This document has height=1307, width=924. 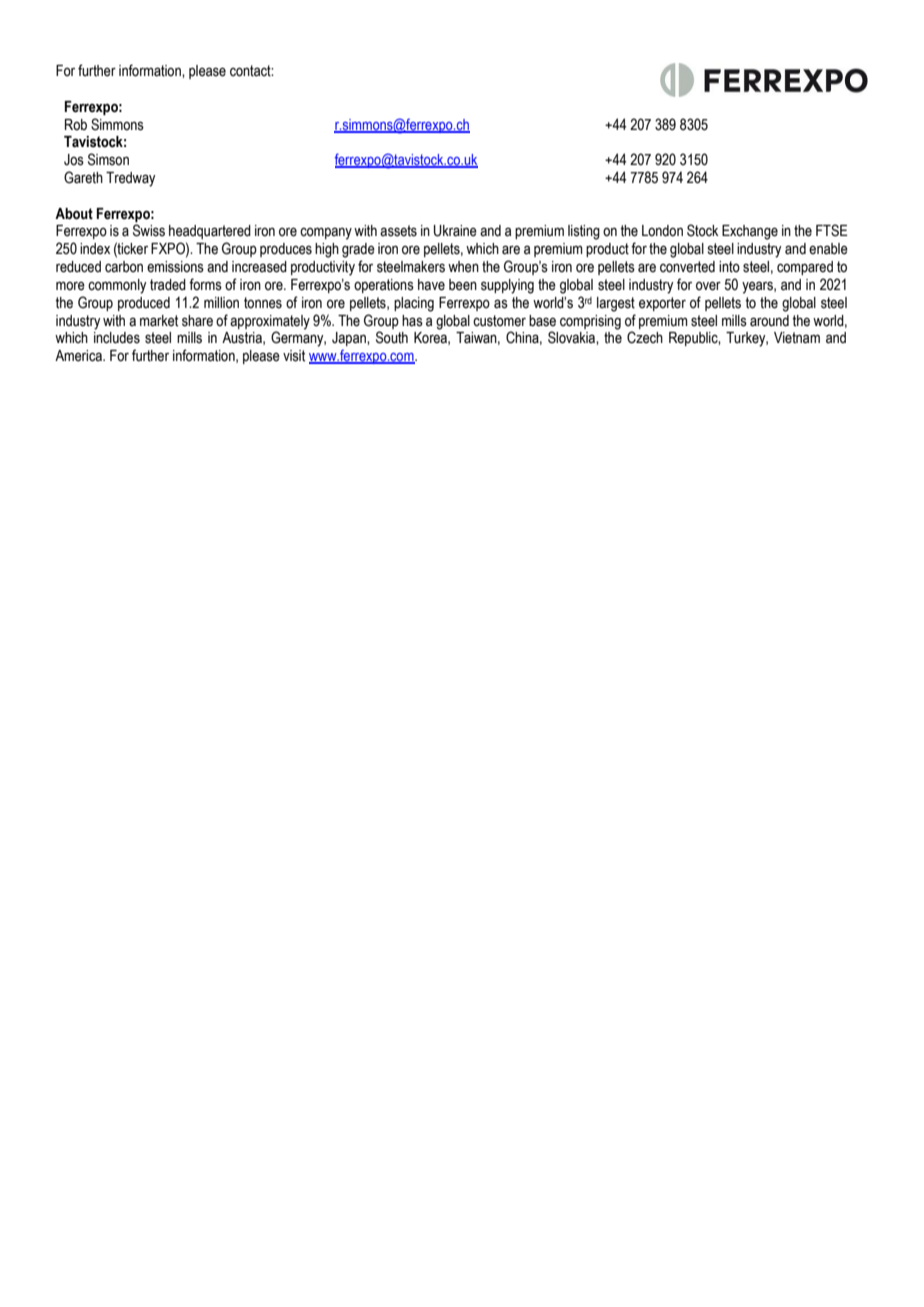 What do you see at coordinates (832, 230) in the document?
I see `FTSE` at bounding box center [832, 230].
